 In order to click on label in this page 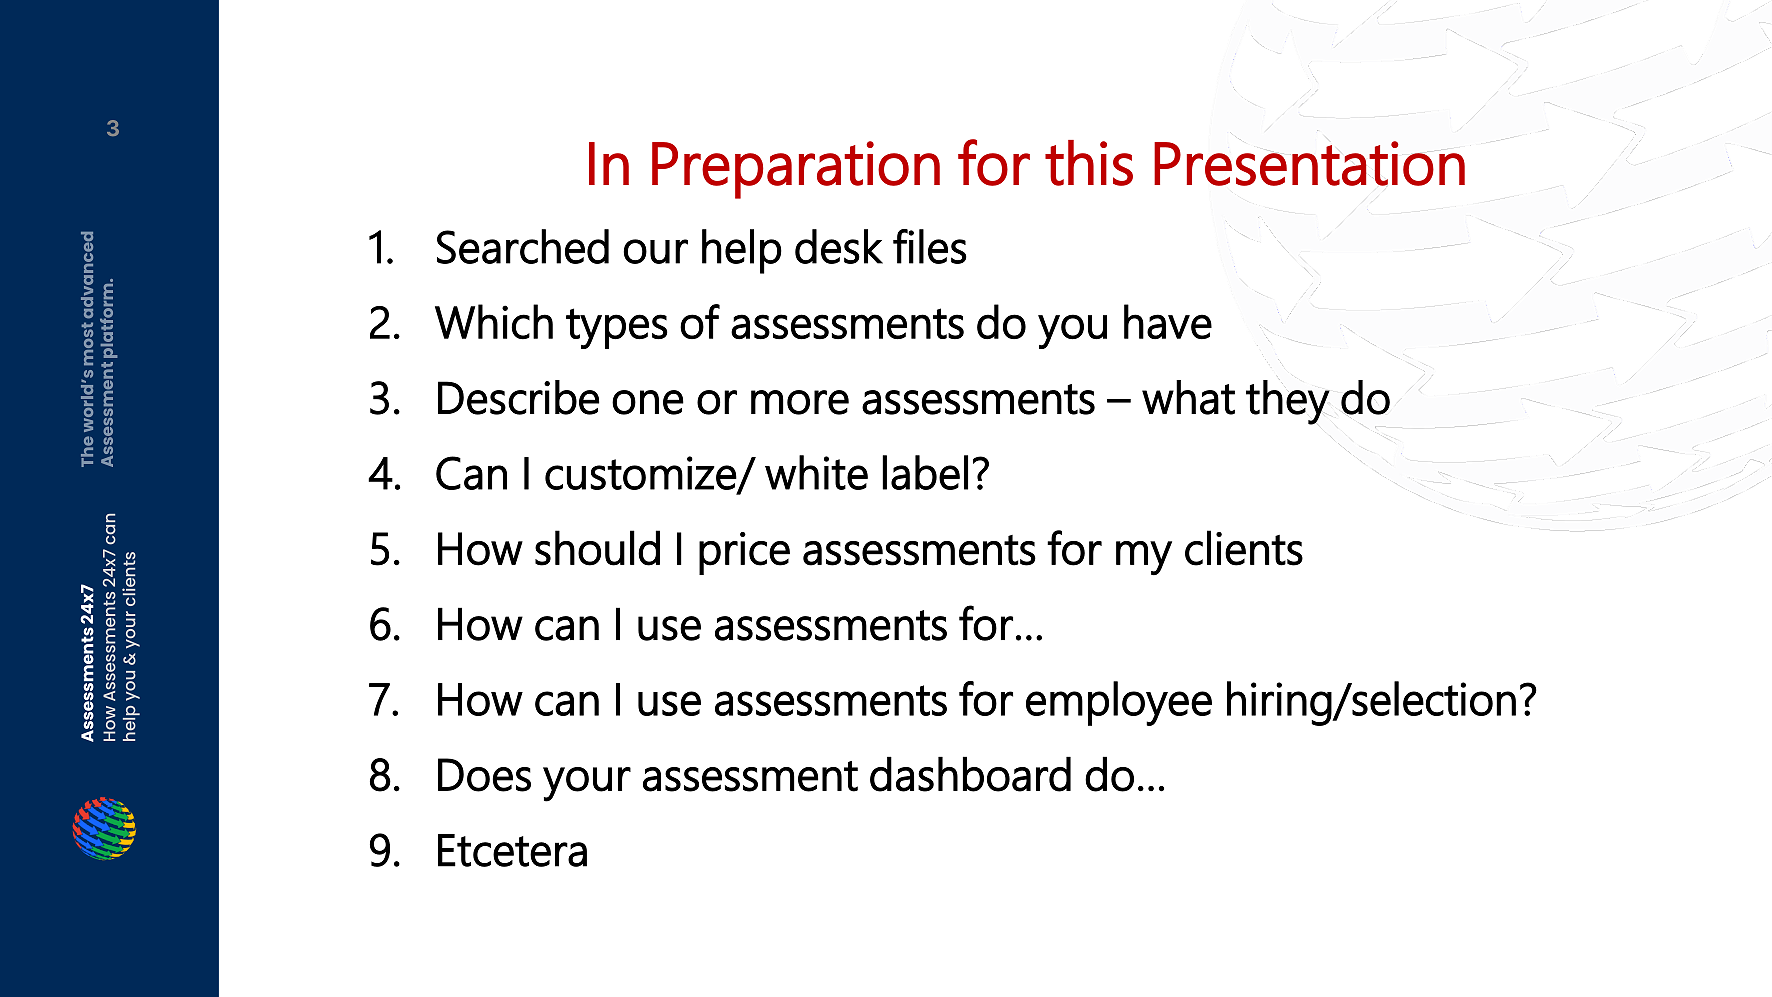, I will do `click(925, 472)`.
